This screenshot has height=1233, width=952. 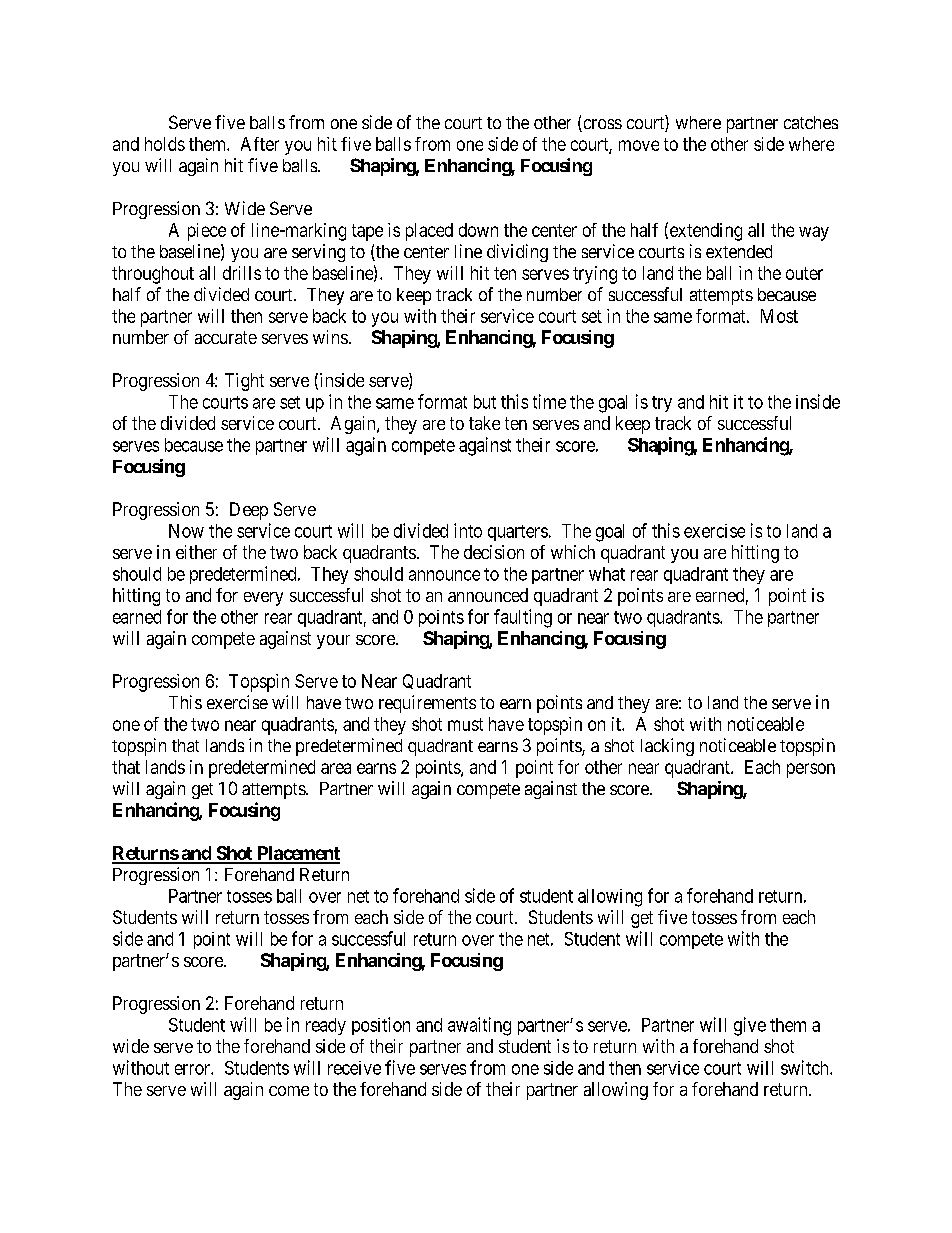 I want to click on Most, so click(x=779, y=316).
